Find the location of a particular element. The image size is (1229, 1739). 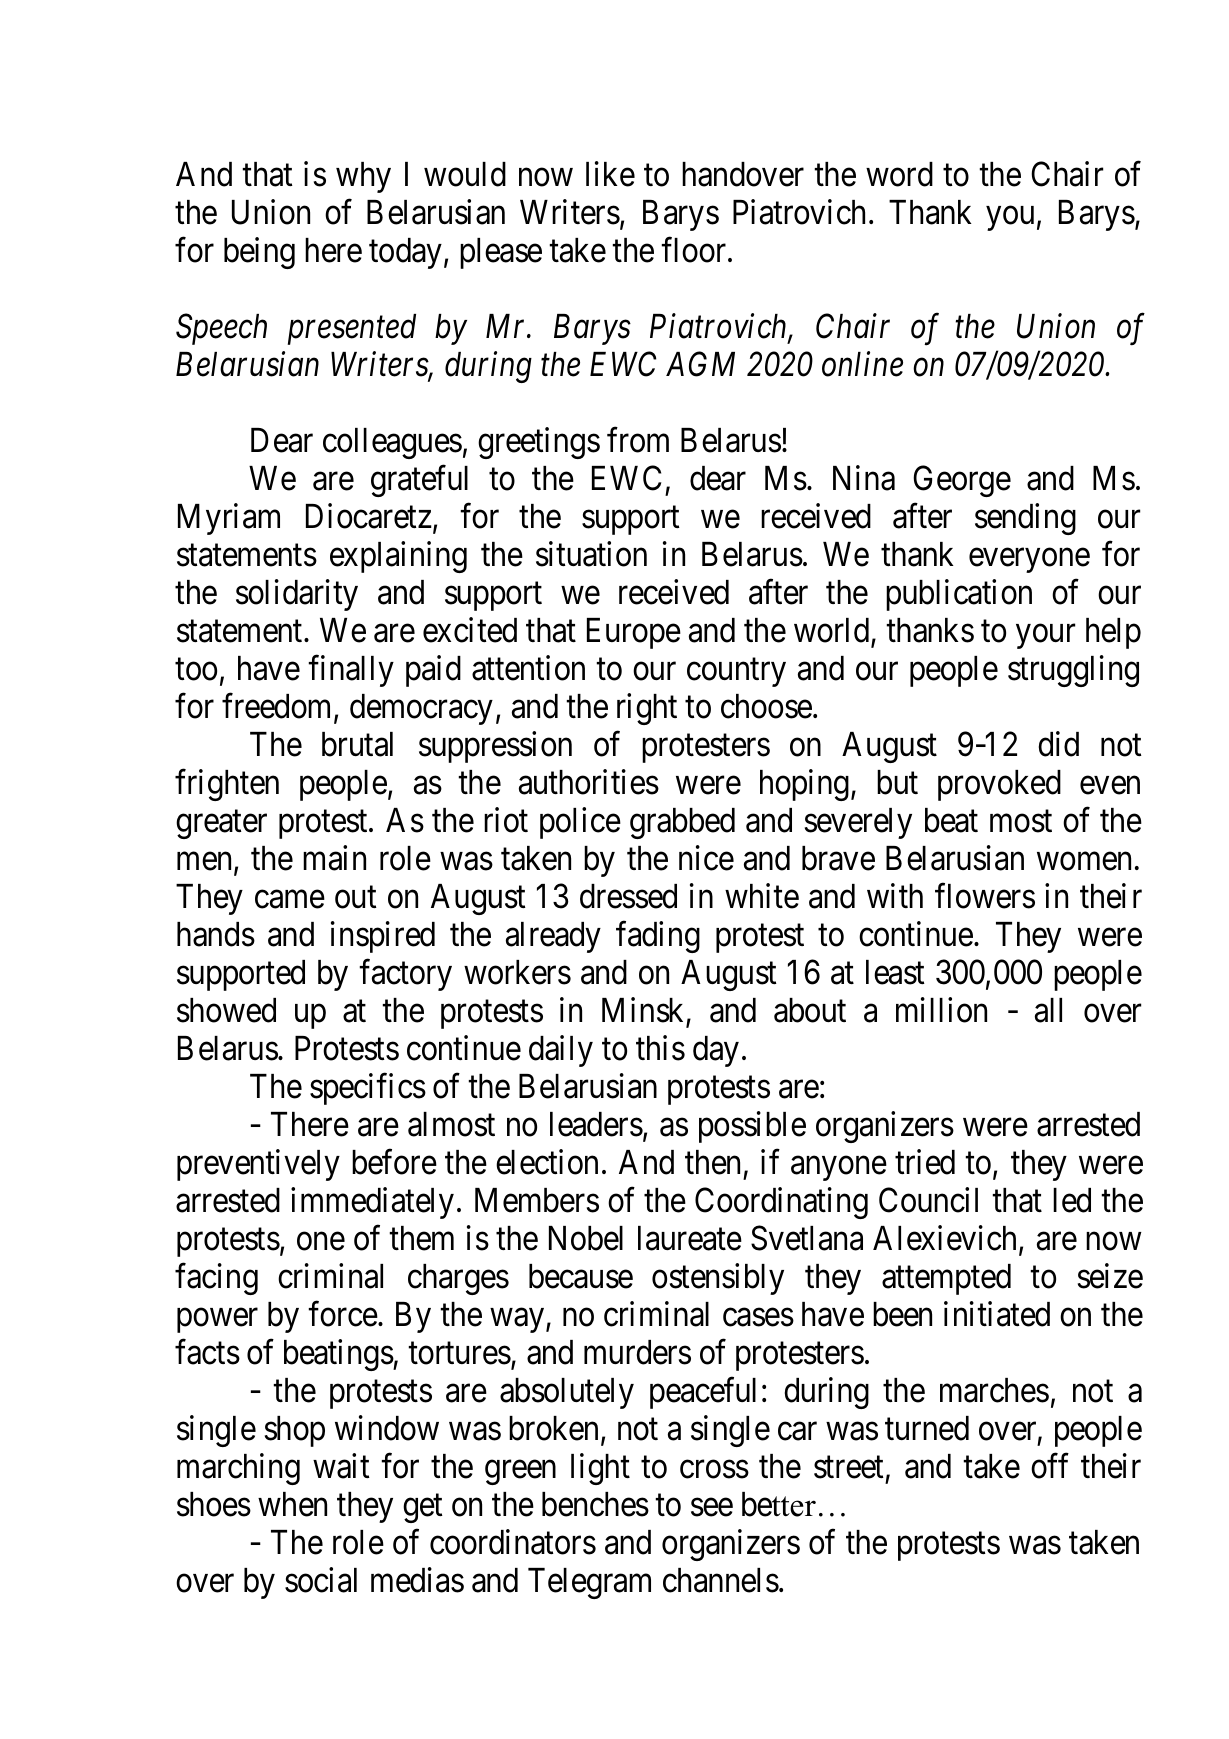

word is located at coordinates (899, 174).
